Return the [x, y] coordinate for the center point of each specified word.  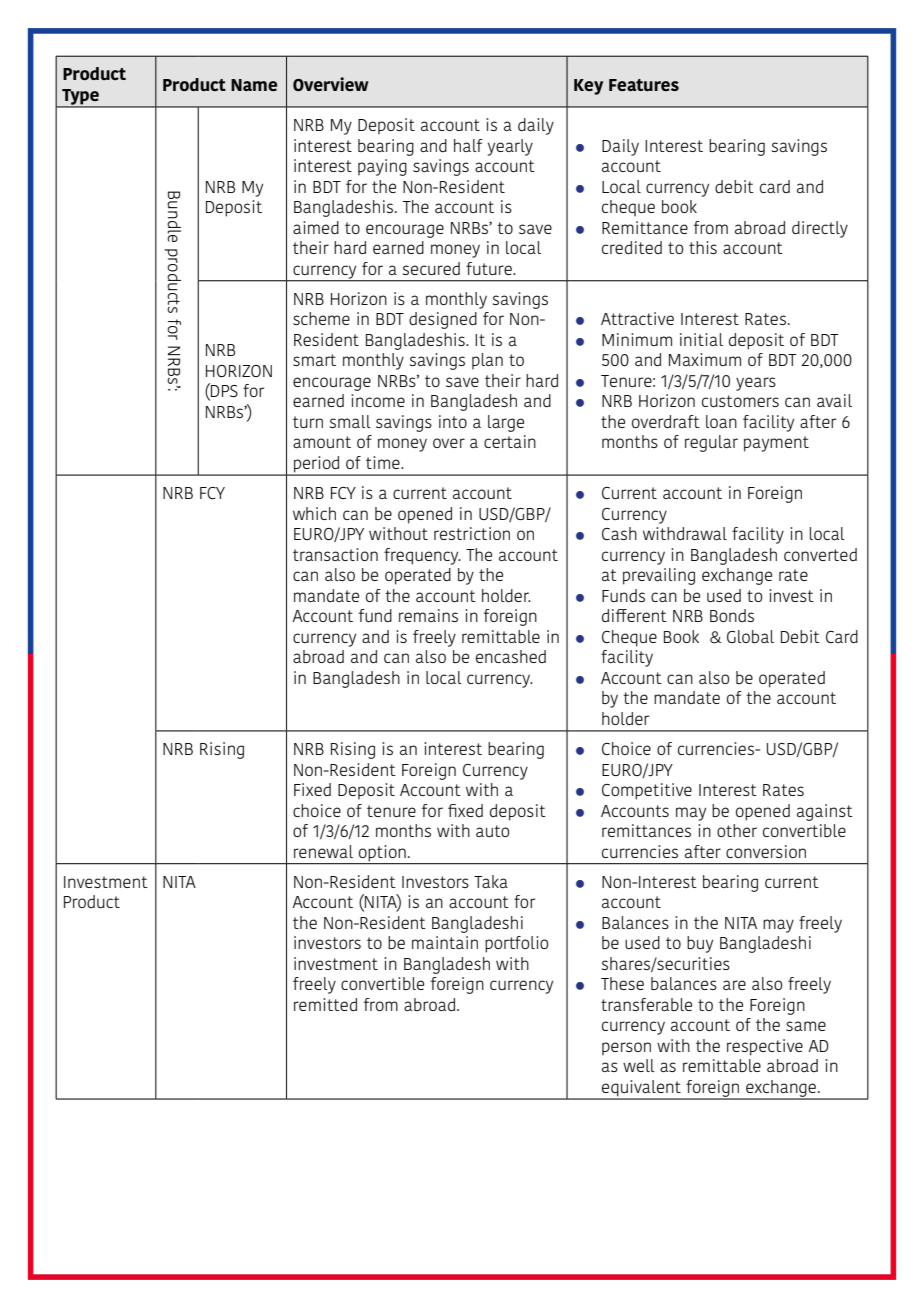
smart [314, 360]
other [737, 830]
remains [428, 615]
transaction [335, 554]
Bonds [732, 615]
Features [644, 85]
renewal [323, 851]
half [468, 145]
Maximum [705, 359]
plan [487, 361]
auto [492, 831]
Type [80, 98]
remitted [325, 1004]
